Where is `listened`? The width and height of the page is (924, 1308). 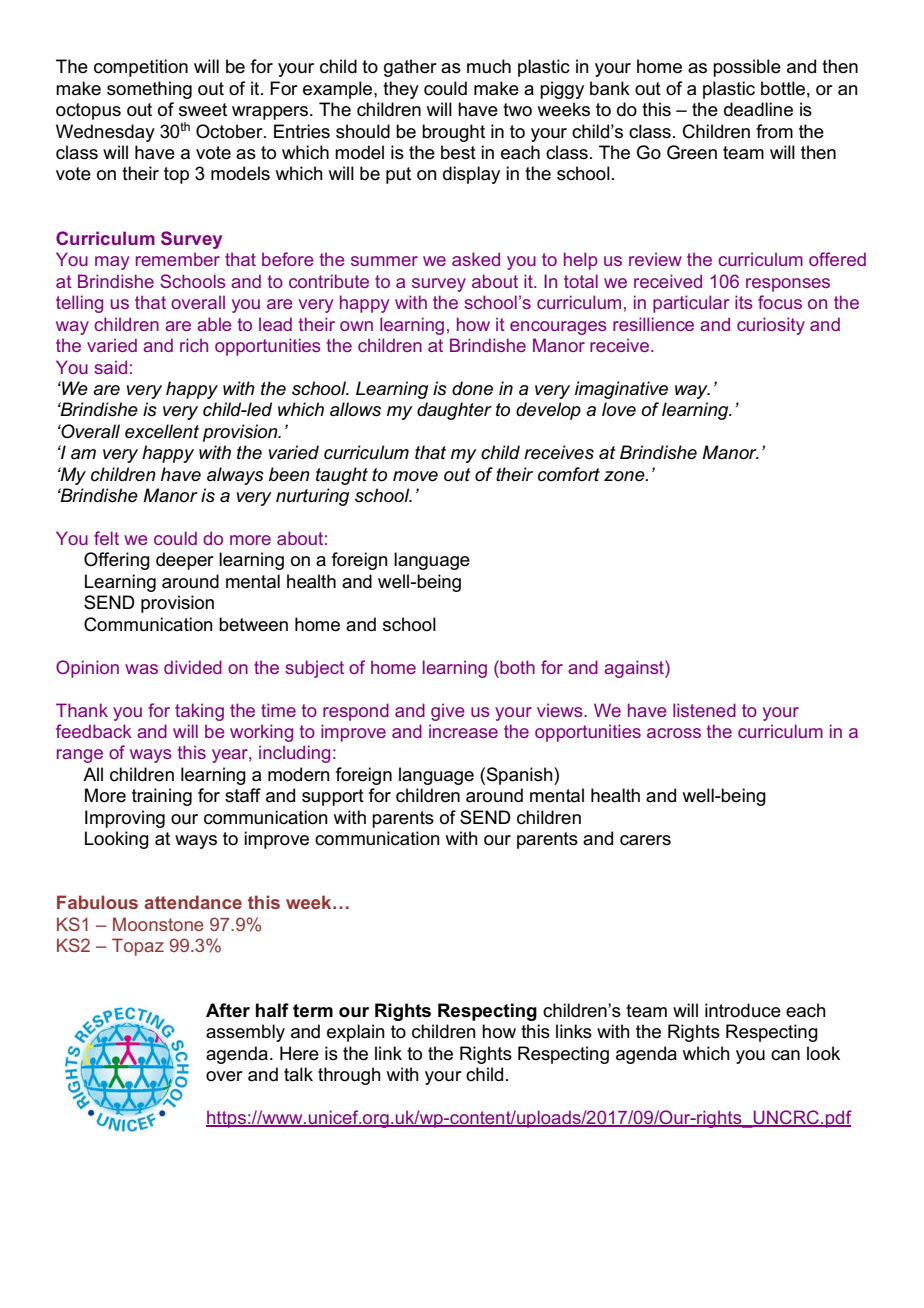 listened is located at coordinates (704, 710).
